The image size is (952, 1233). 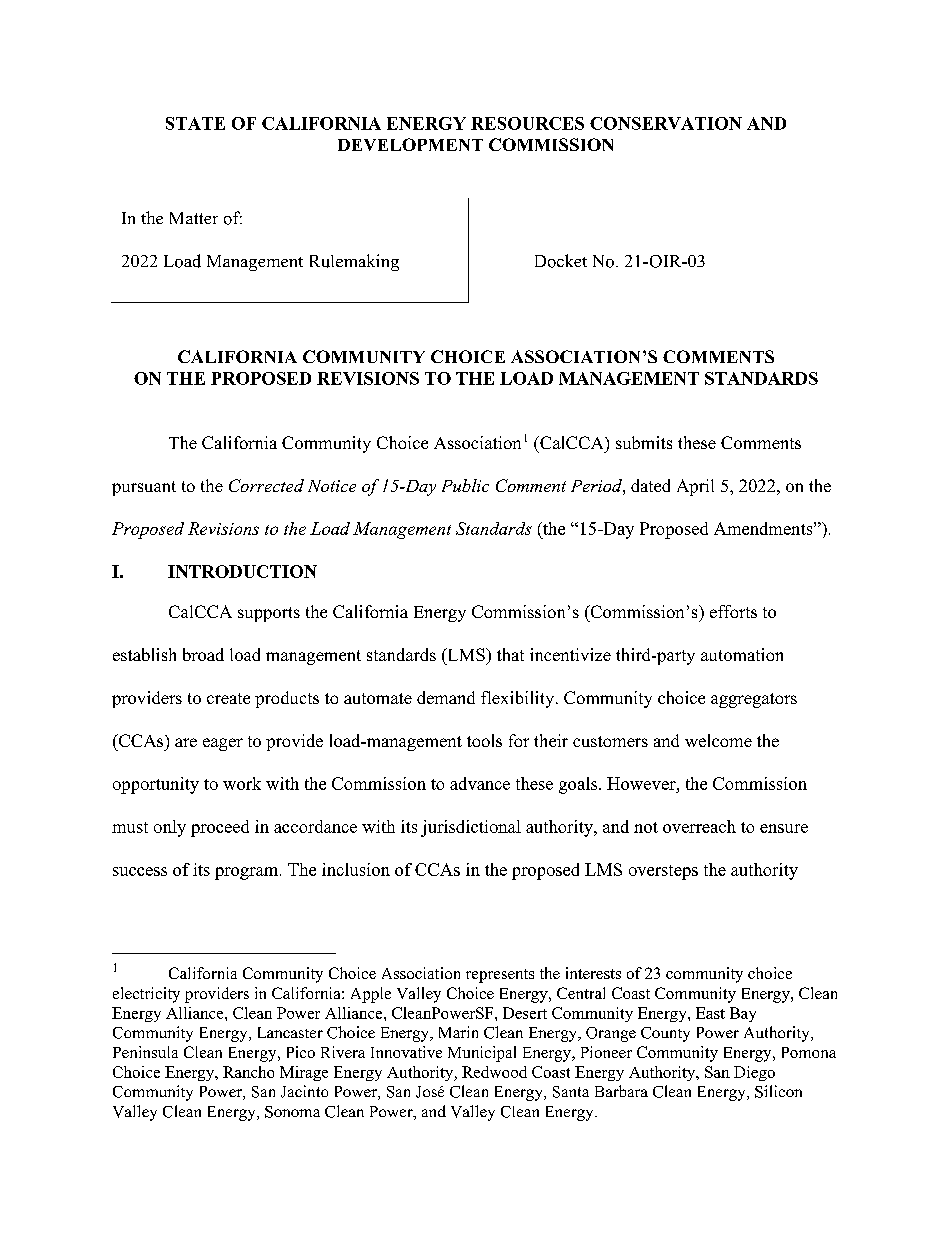 I want to click on STATE, so click(x=195, y=123).
